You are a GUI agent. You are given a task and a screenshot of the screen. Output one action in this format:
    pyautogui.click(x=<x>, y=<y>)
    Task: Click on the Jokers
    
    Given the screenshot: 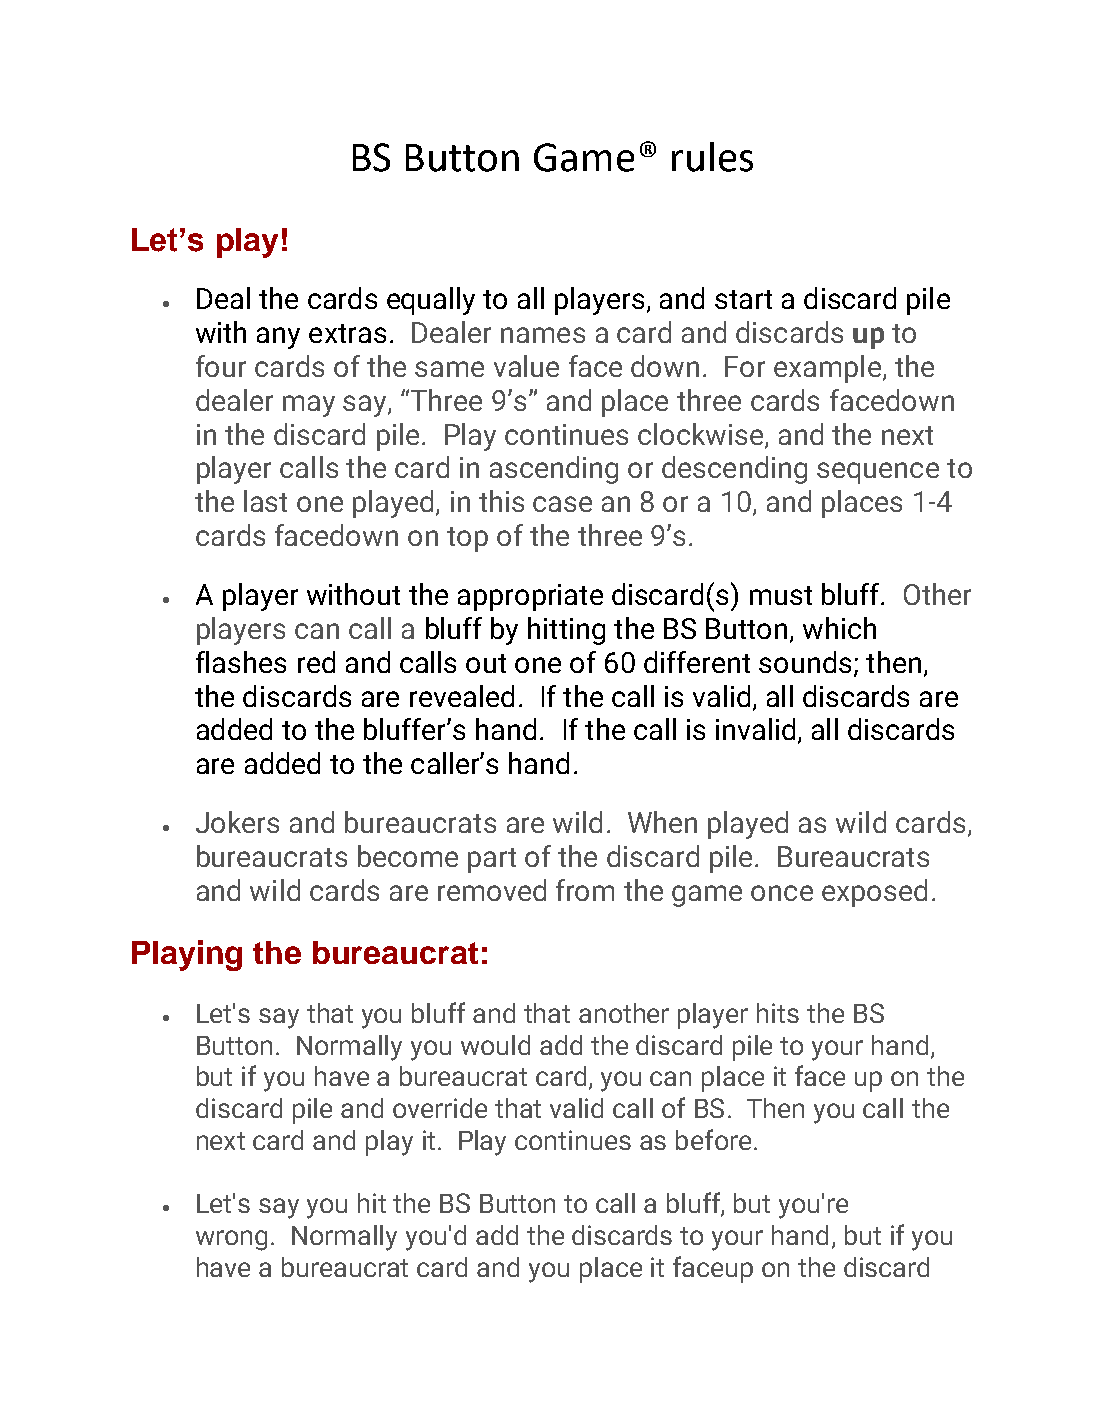 What is the action you would take?
    pyautogui.click(x=237, y=822)
